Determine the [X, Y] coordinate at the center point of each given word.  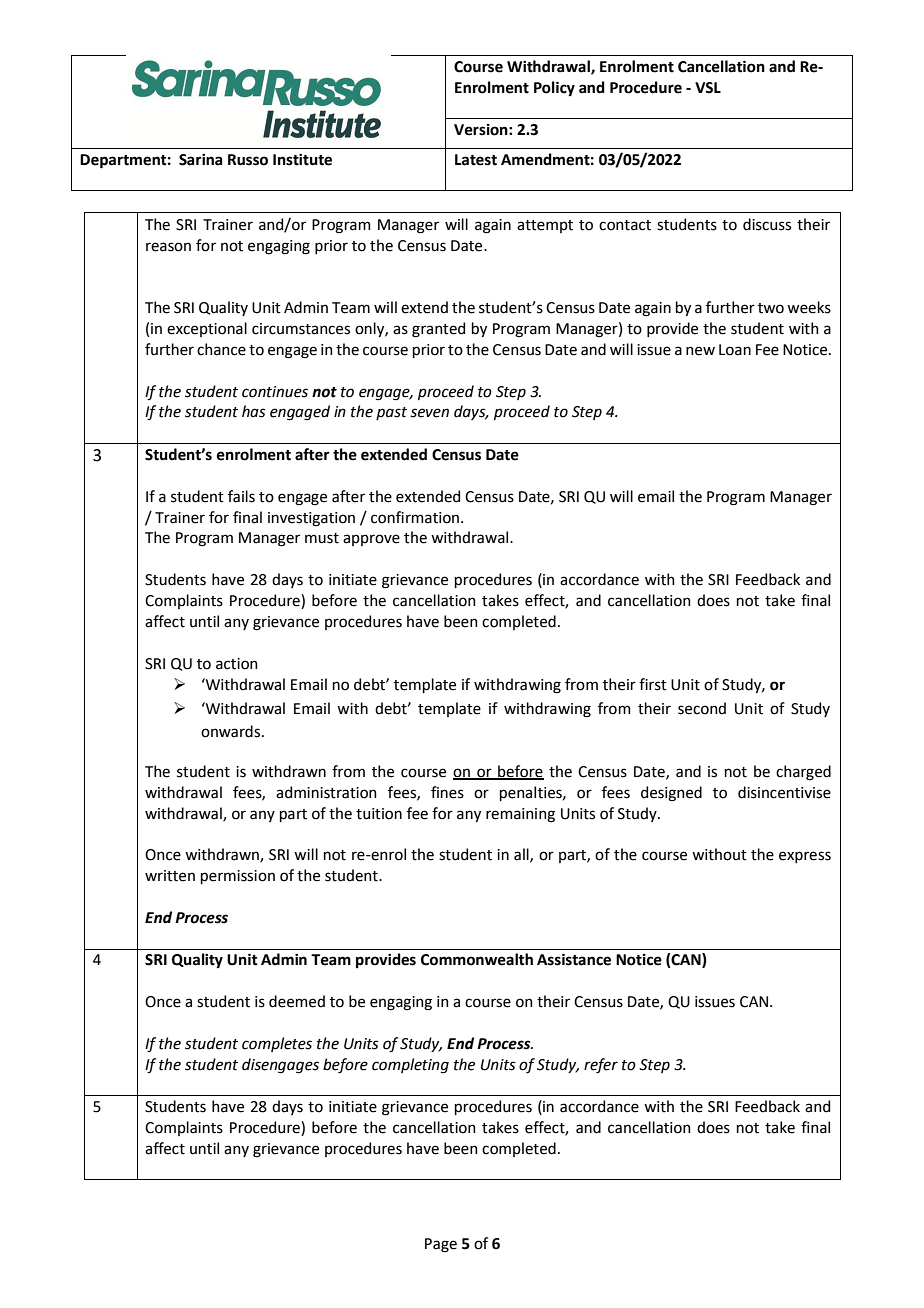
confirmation [415, 517]
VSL [708, 88]
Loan [735, 350]
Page [441, 1245]
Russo [248, 160]
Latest [476, 160]
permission [238, 877]
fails [241, 496]
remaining [520, 815]
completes [277, 1044]
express [805, 857]
